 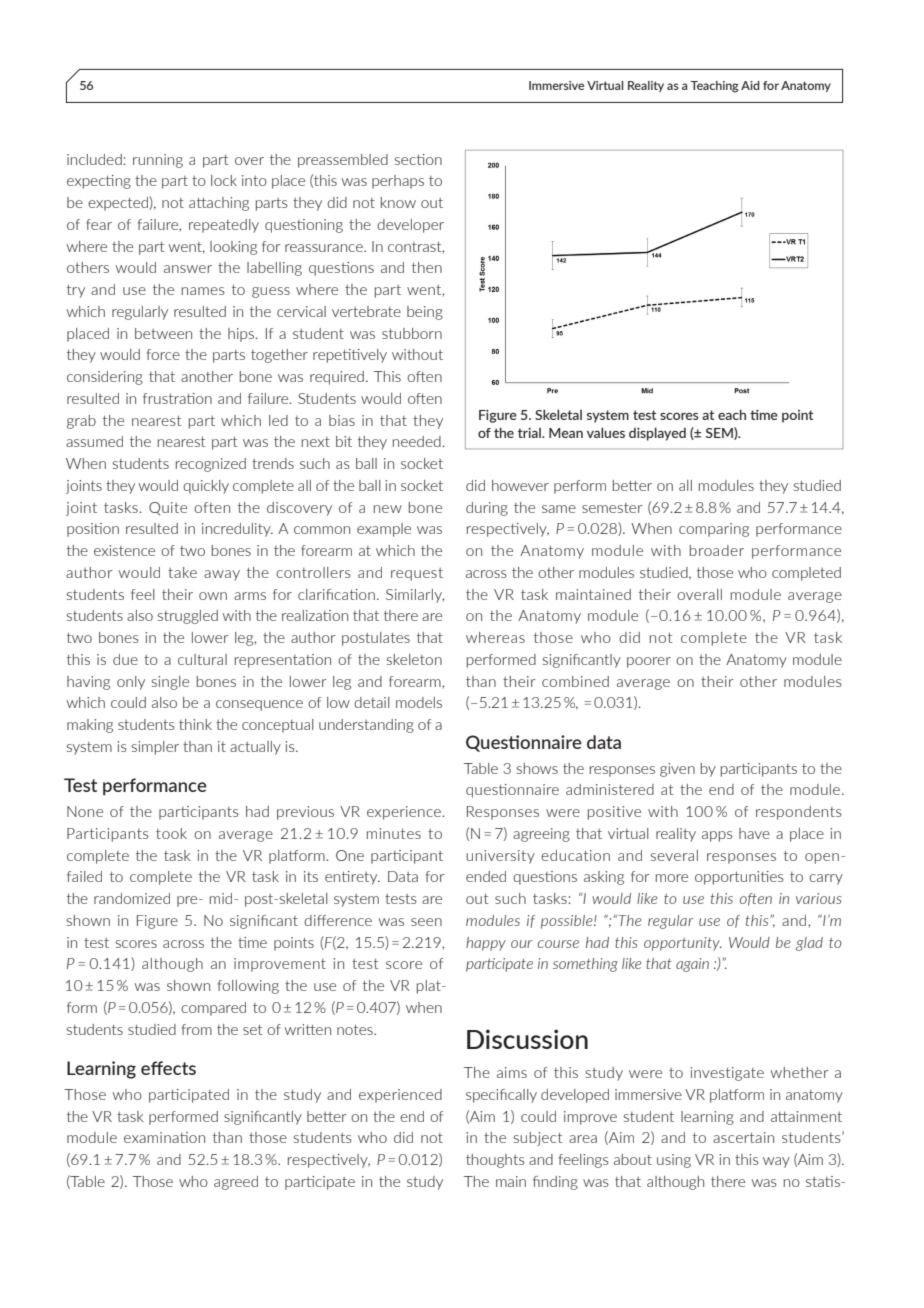 I want to click on poorer, so click(x=649, y=662).
